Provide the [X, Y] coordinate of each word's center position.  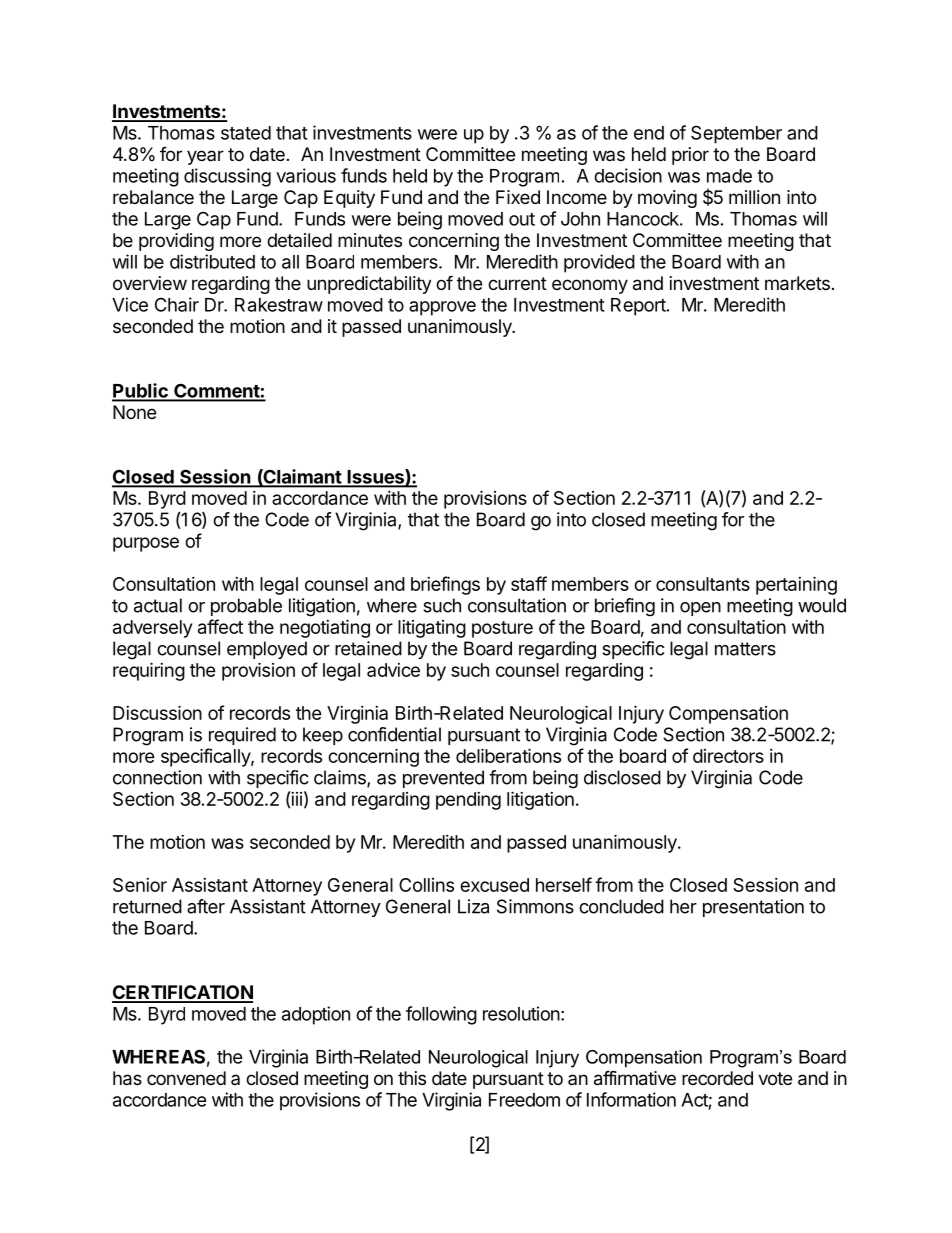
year [205, 157]
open [700, 609]
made [729, 176]
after [206, 906]
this [412, 1078]
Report [638, 307]
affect [220, 626]
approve [442, 308]
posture [502, 629]
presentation [753, 908]
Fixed [518, 197]
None [134, 412]
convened [186, 1078]
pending [468, 801]
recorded [717, 1078]
